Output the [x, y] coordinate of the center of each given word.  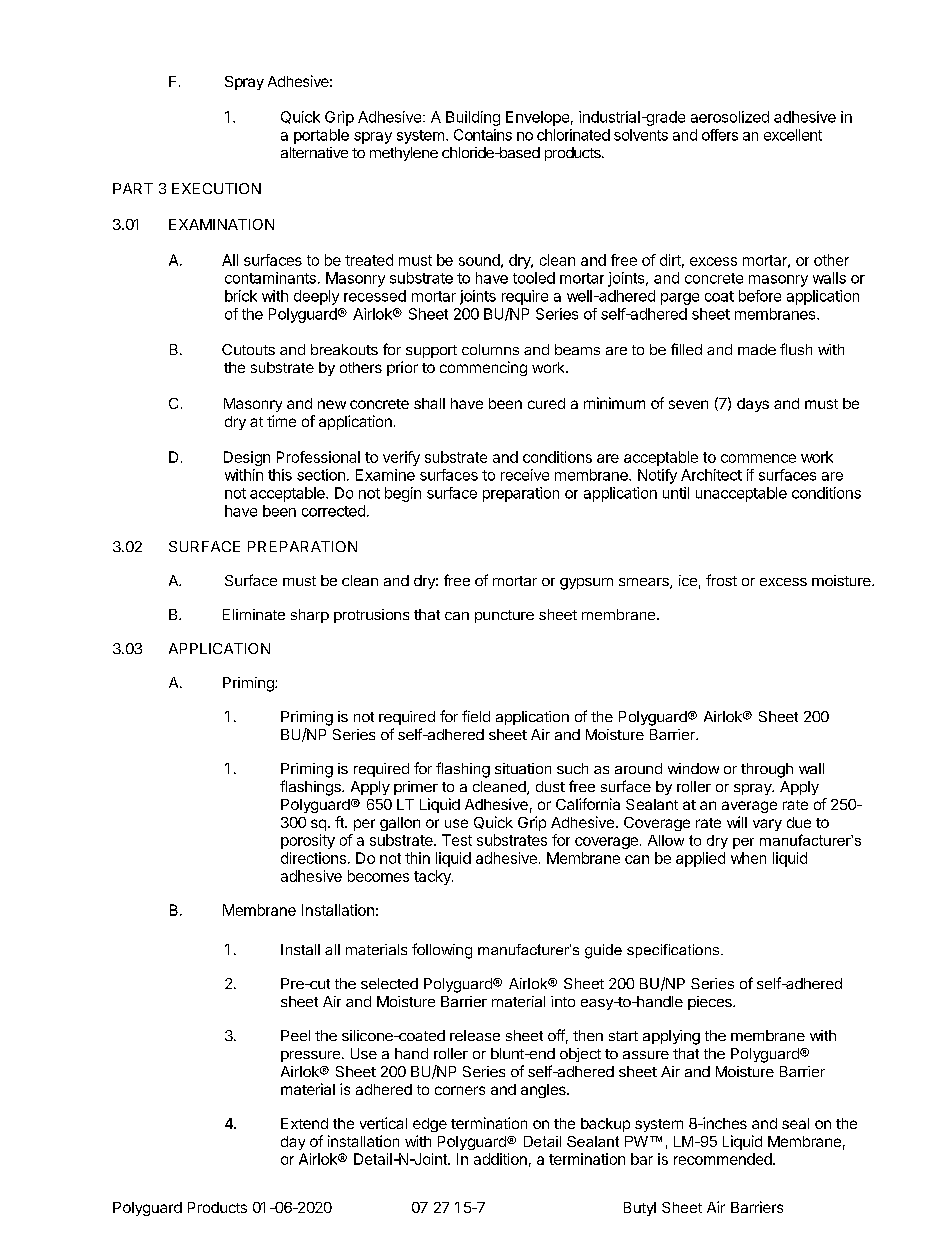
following [442, 951]
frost [721, 580]
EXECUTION [216, 188]
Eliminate [254, 614]
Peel [295, 1035]
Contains [483, 135]
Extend [304, 1123]
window [693, 768]
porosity [308, 841]
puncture [504, 616]
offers [720, 135]
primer [416, 788]
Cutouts [248, 349]
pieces [711, 1003]
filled [686, 349]
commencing [483, 368]
